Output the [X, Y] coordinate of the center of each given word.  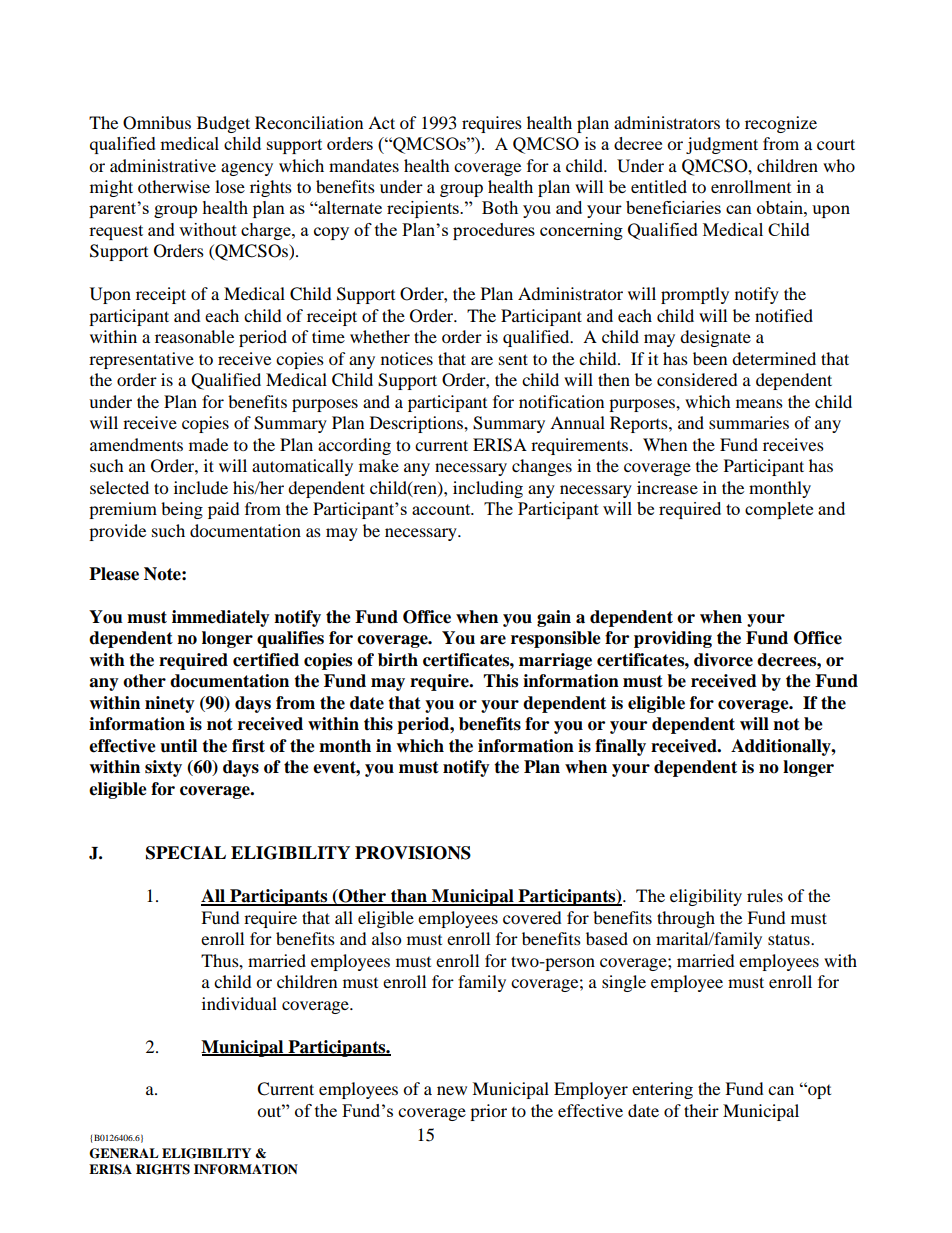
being [182, 510]
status [790, 939]
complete [779, 510]
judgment [722, 145]
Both [500, 207]
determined [774, 358]
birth [398, 660]
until [178, 746]
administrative [163, 165]
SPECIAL [186, 853]
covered [532, 917]
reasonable [194, 336]
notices [407, 358]
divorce [723, 660]
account [442, 509]
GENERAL [124, 1153]
